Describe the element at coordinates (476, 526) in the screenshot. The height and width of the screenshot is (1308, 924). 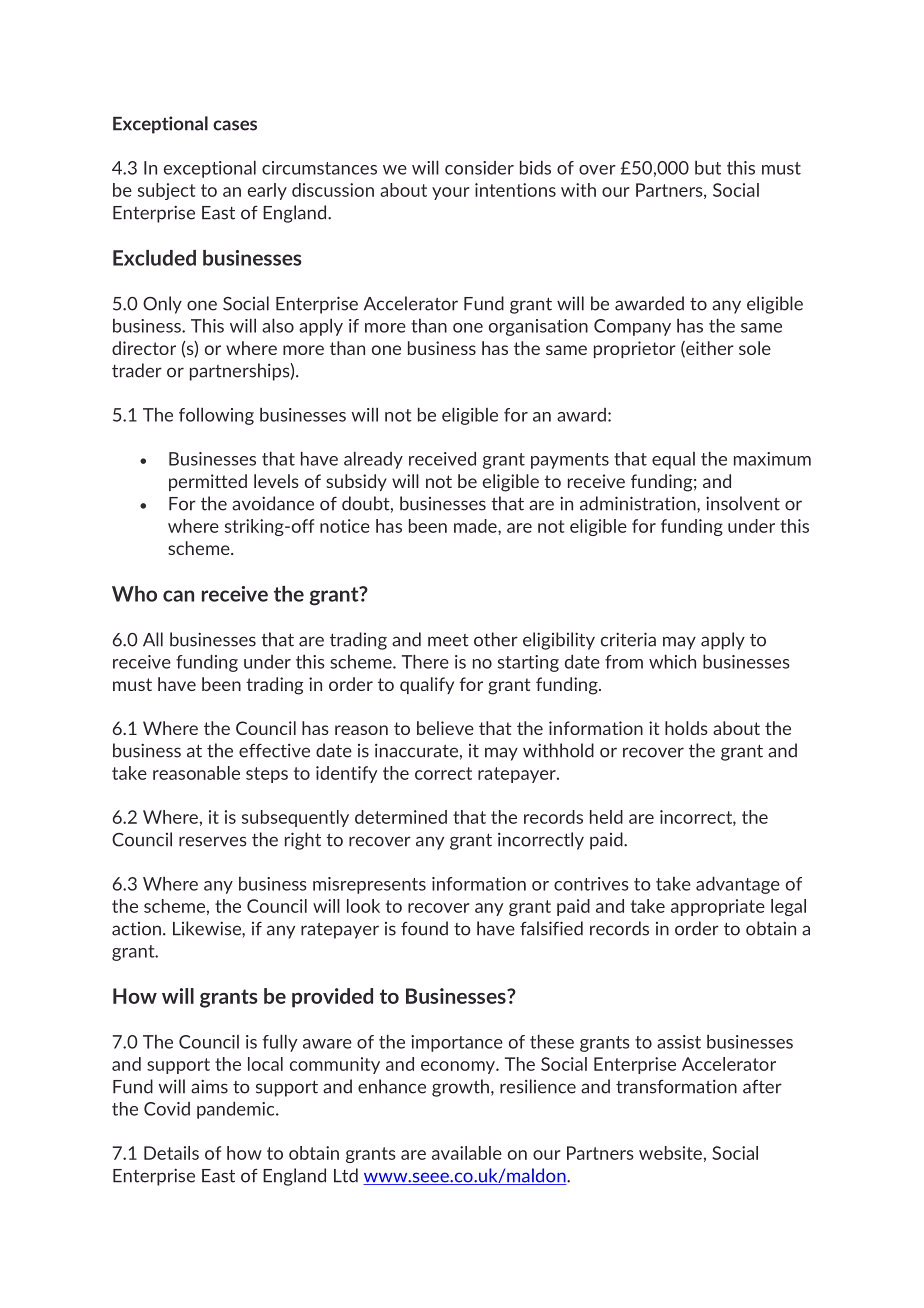
I see `made` at that location.
